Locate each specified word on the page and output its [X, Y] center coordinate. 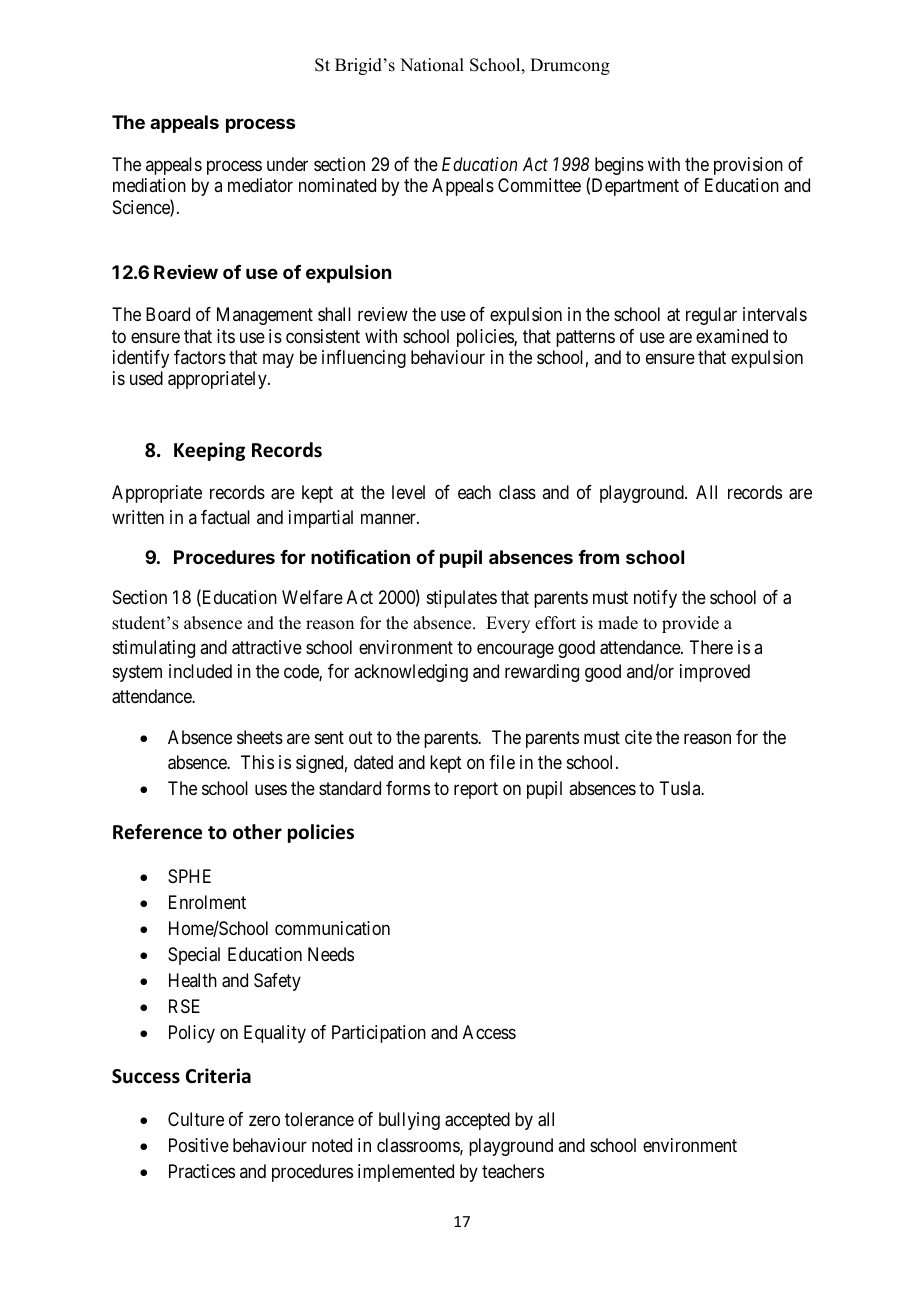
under [287, 164]
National [432, 65]
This [257, 762]
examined [732, 336]
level [408, 492]
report [476, 790]
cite [638, 737]
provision [748, 166]
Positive [199, 1145]
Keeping [209, 451]
